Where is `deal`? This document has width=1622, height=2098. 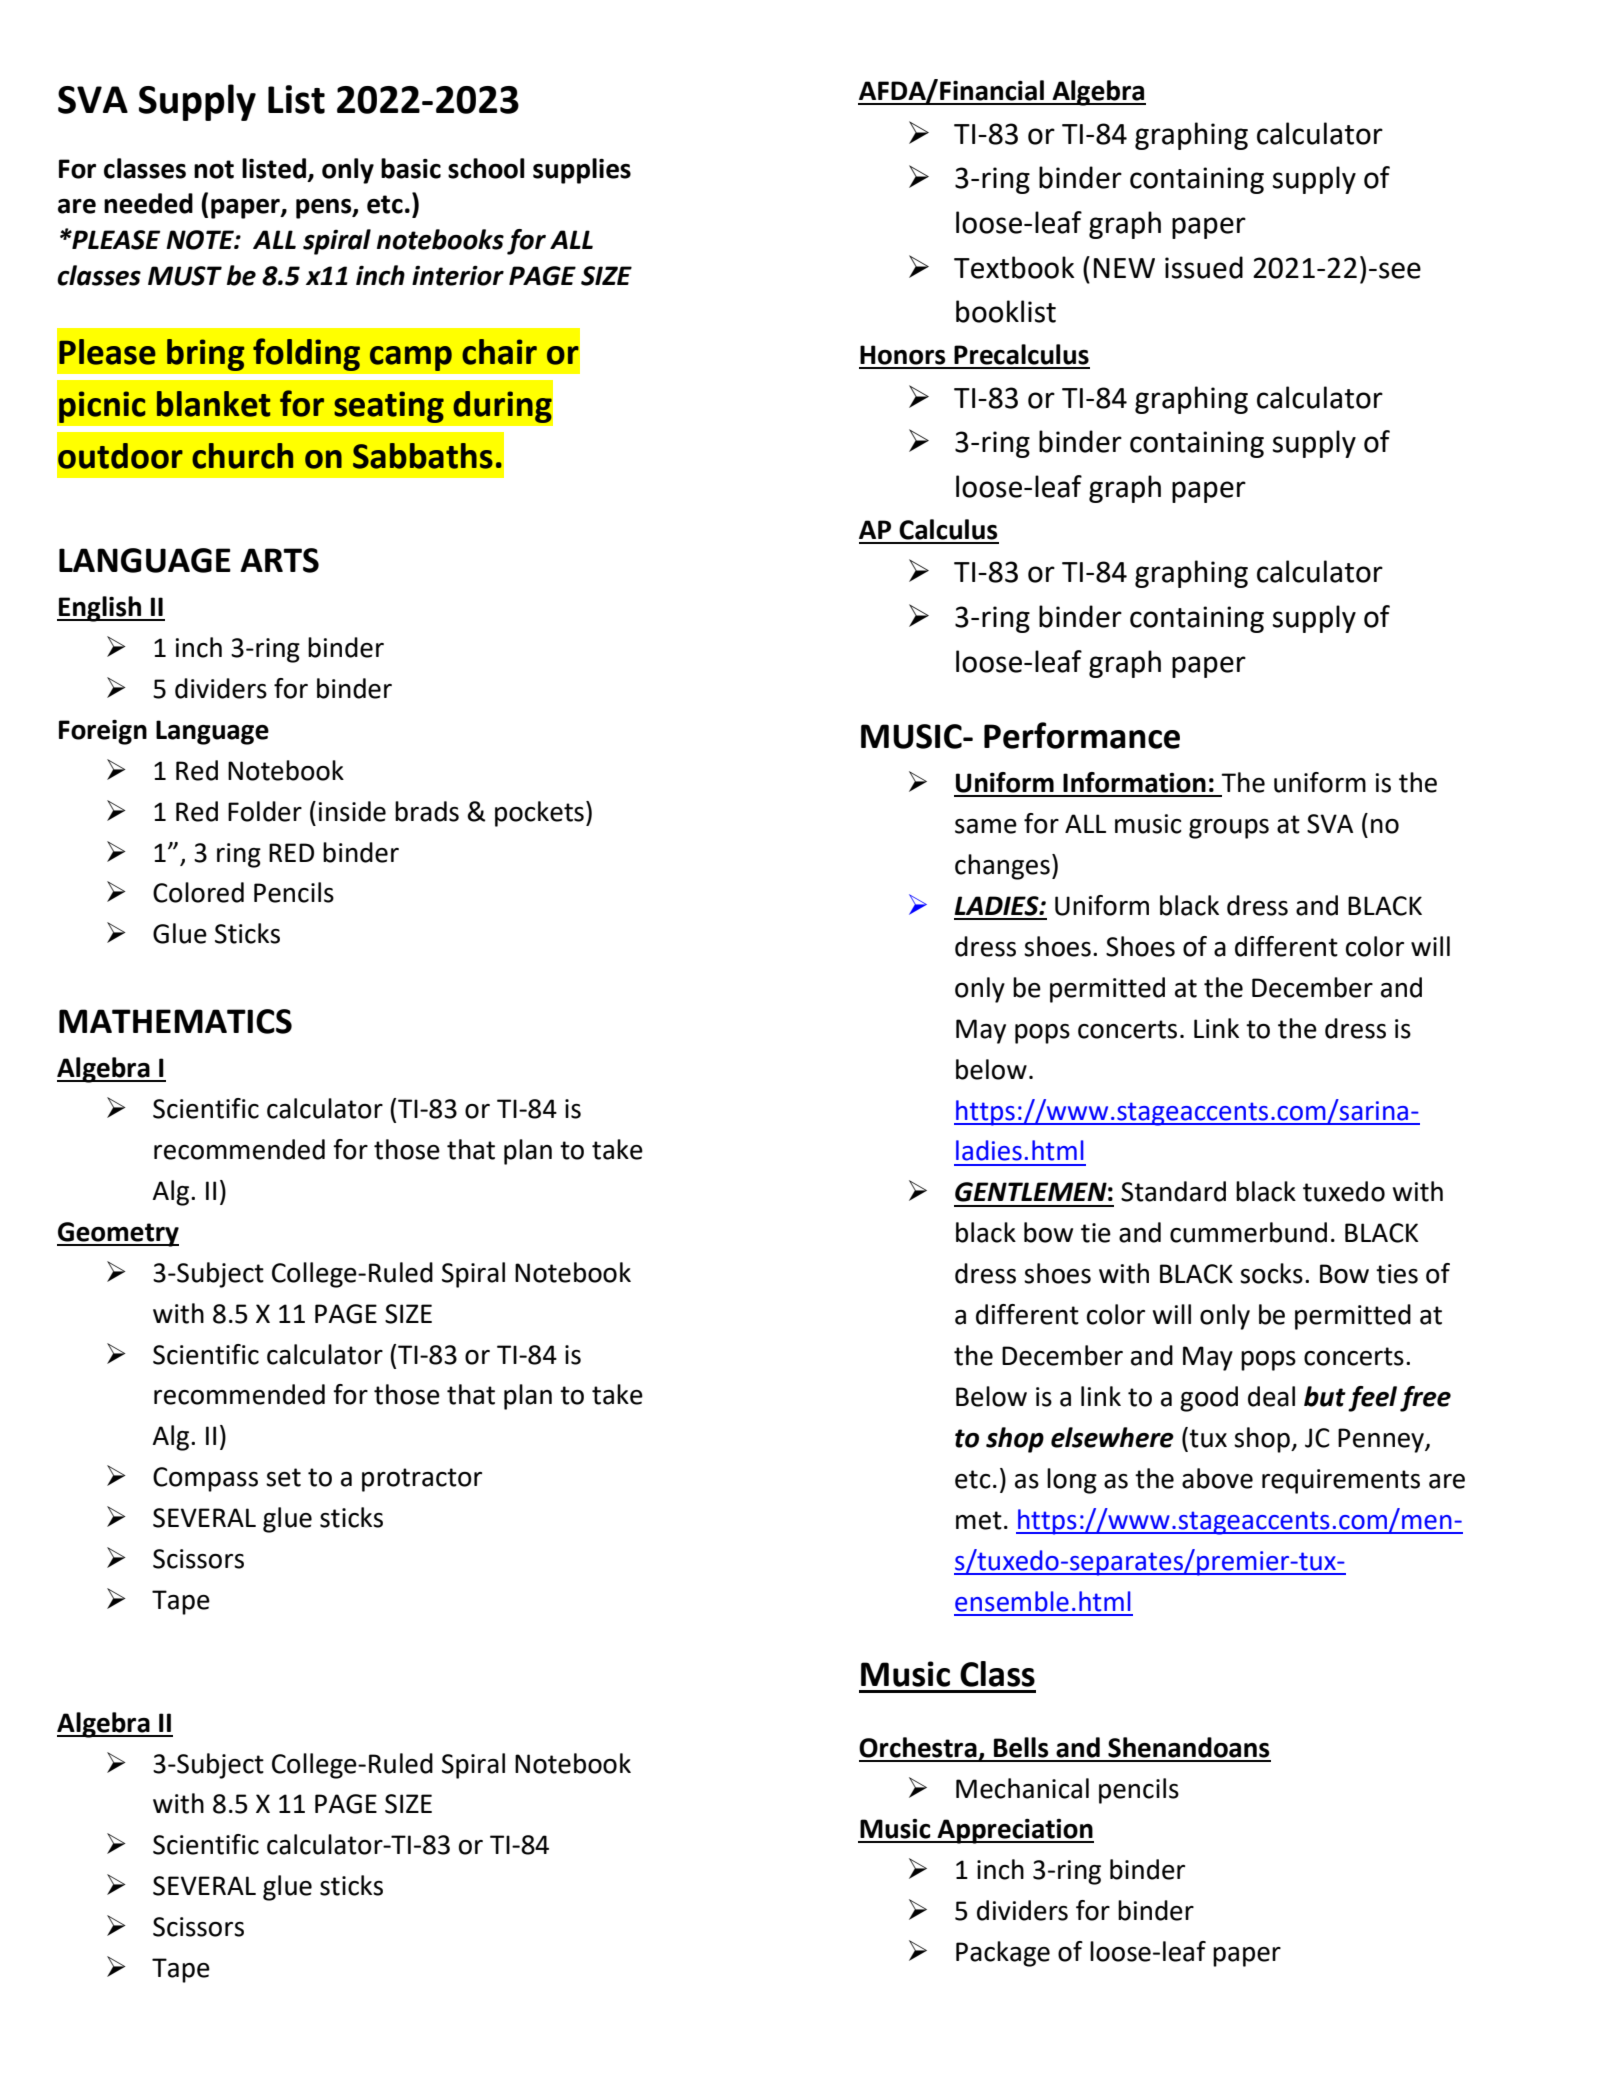
deal is located at coordinates (1271, 1396).
